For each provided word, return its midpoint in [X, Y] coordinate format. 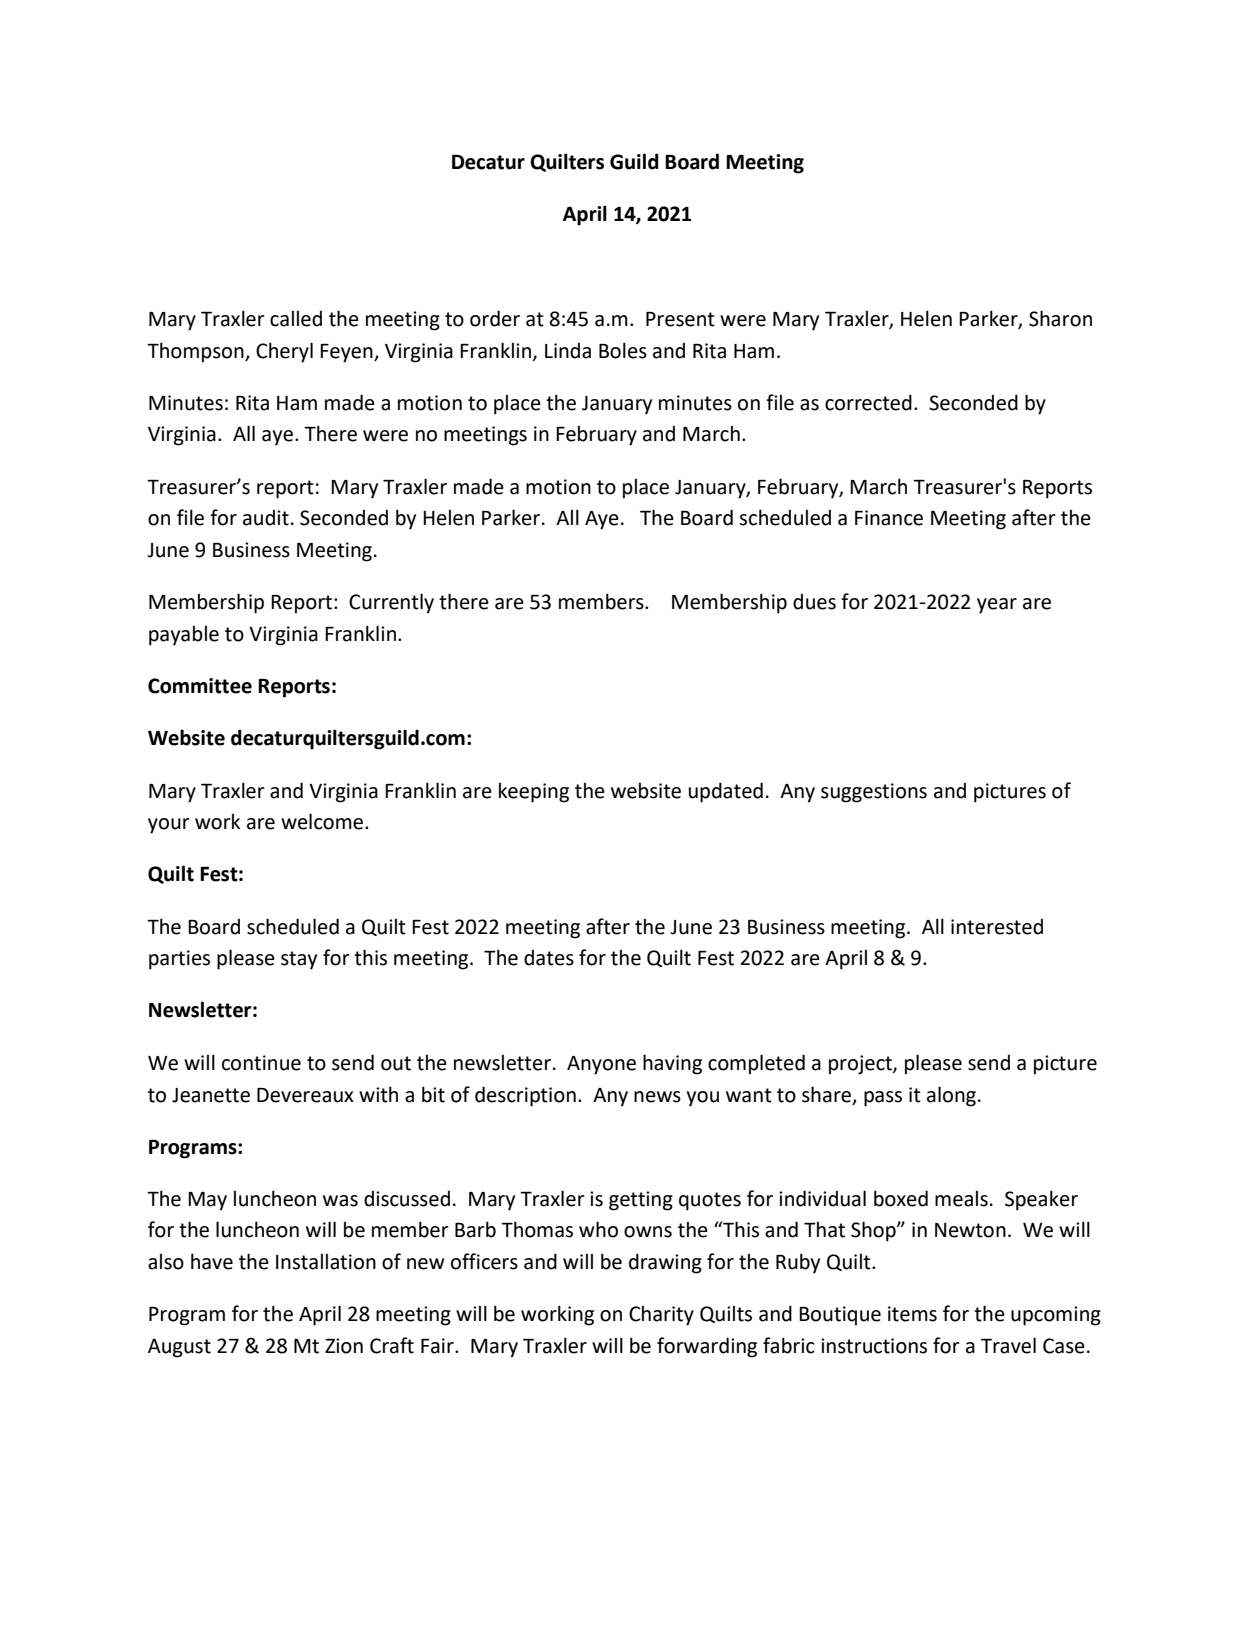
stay [299, 960]
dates [549, 958]
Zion [344, 1346]
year [997, 606]
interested [997, 927]
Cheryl [284, 352]
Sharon [1060, 318]
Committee [200, 686]
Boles [623, 350]
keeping [534, 793]
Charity [661, 1316]
